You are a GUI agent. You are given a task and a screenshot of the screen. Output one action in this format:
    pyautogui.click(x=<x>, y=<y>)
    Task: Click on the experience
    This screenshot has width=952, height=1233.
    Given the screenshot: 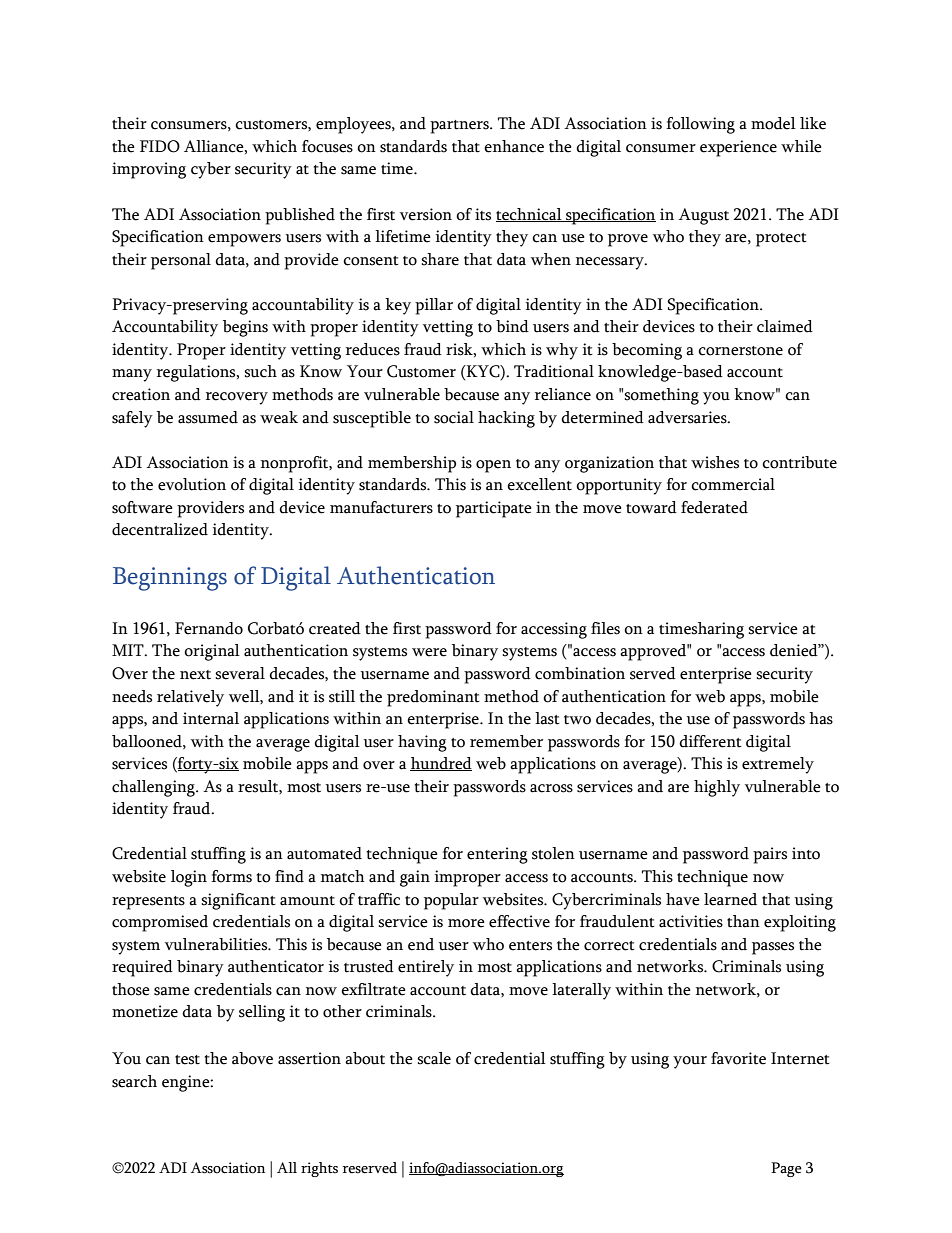 What is the action you would take?
    pyautogui.click(x=738, y=148)
